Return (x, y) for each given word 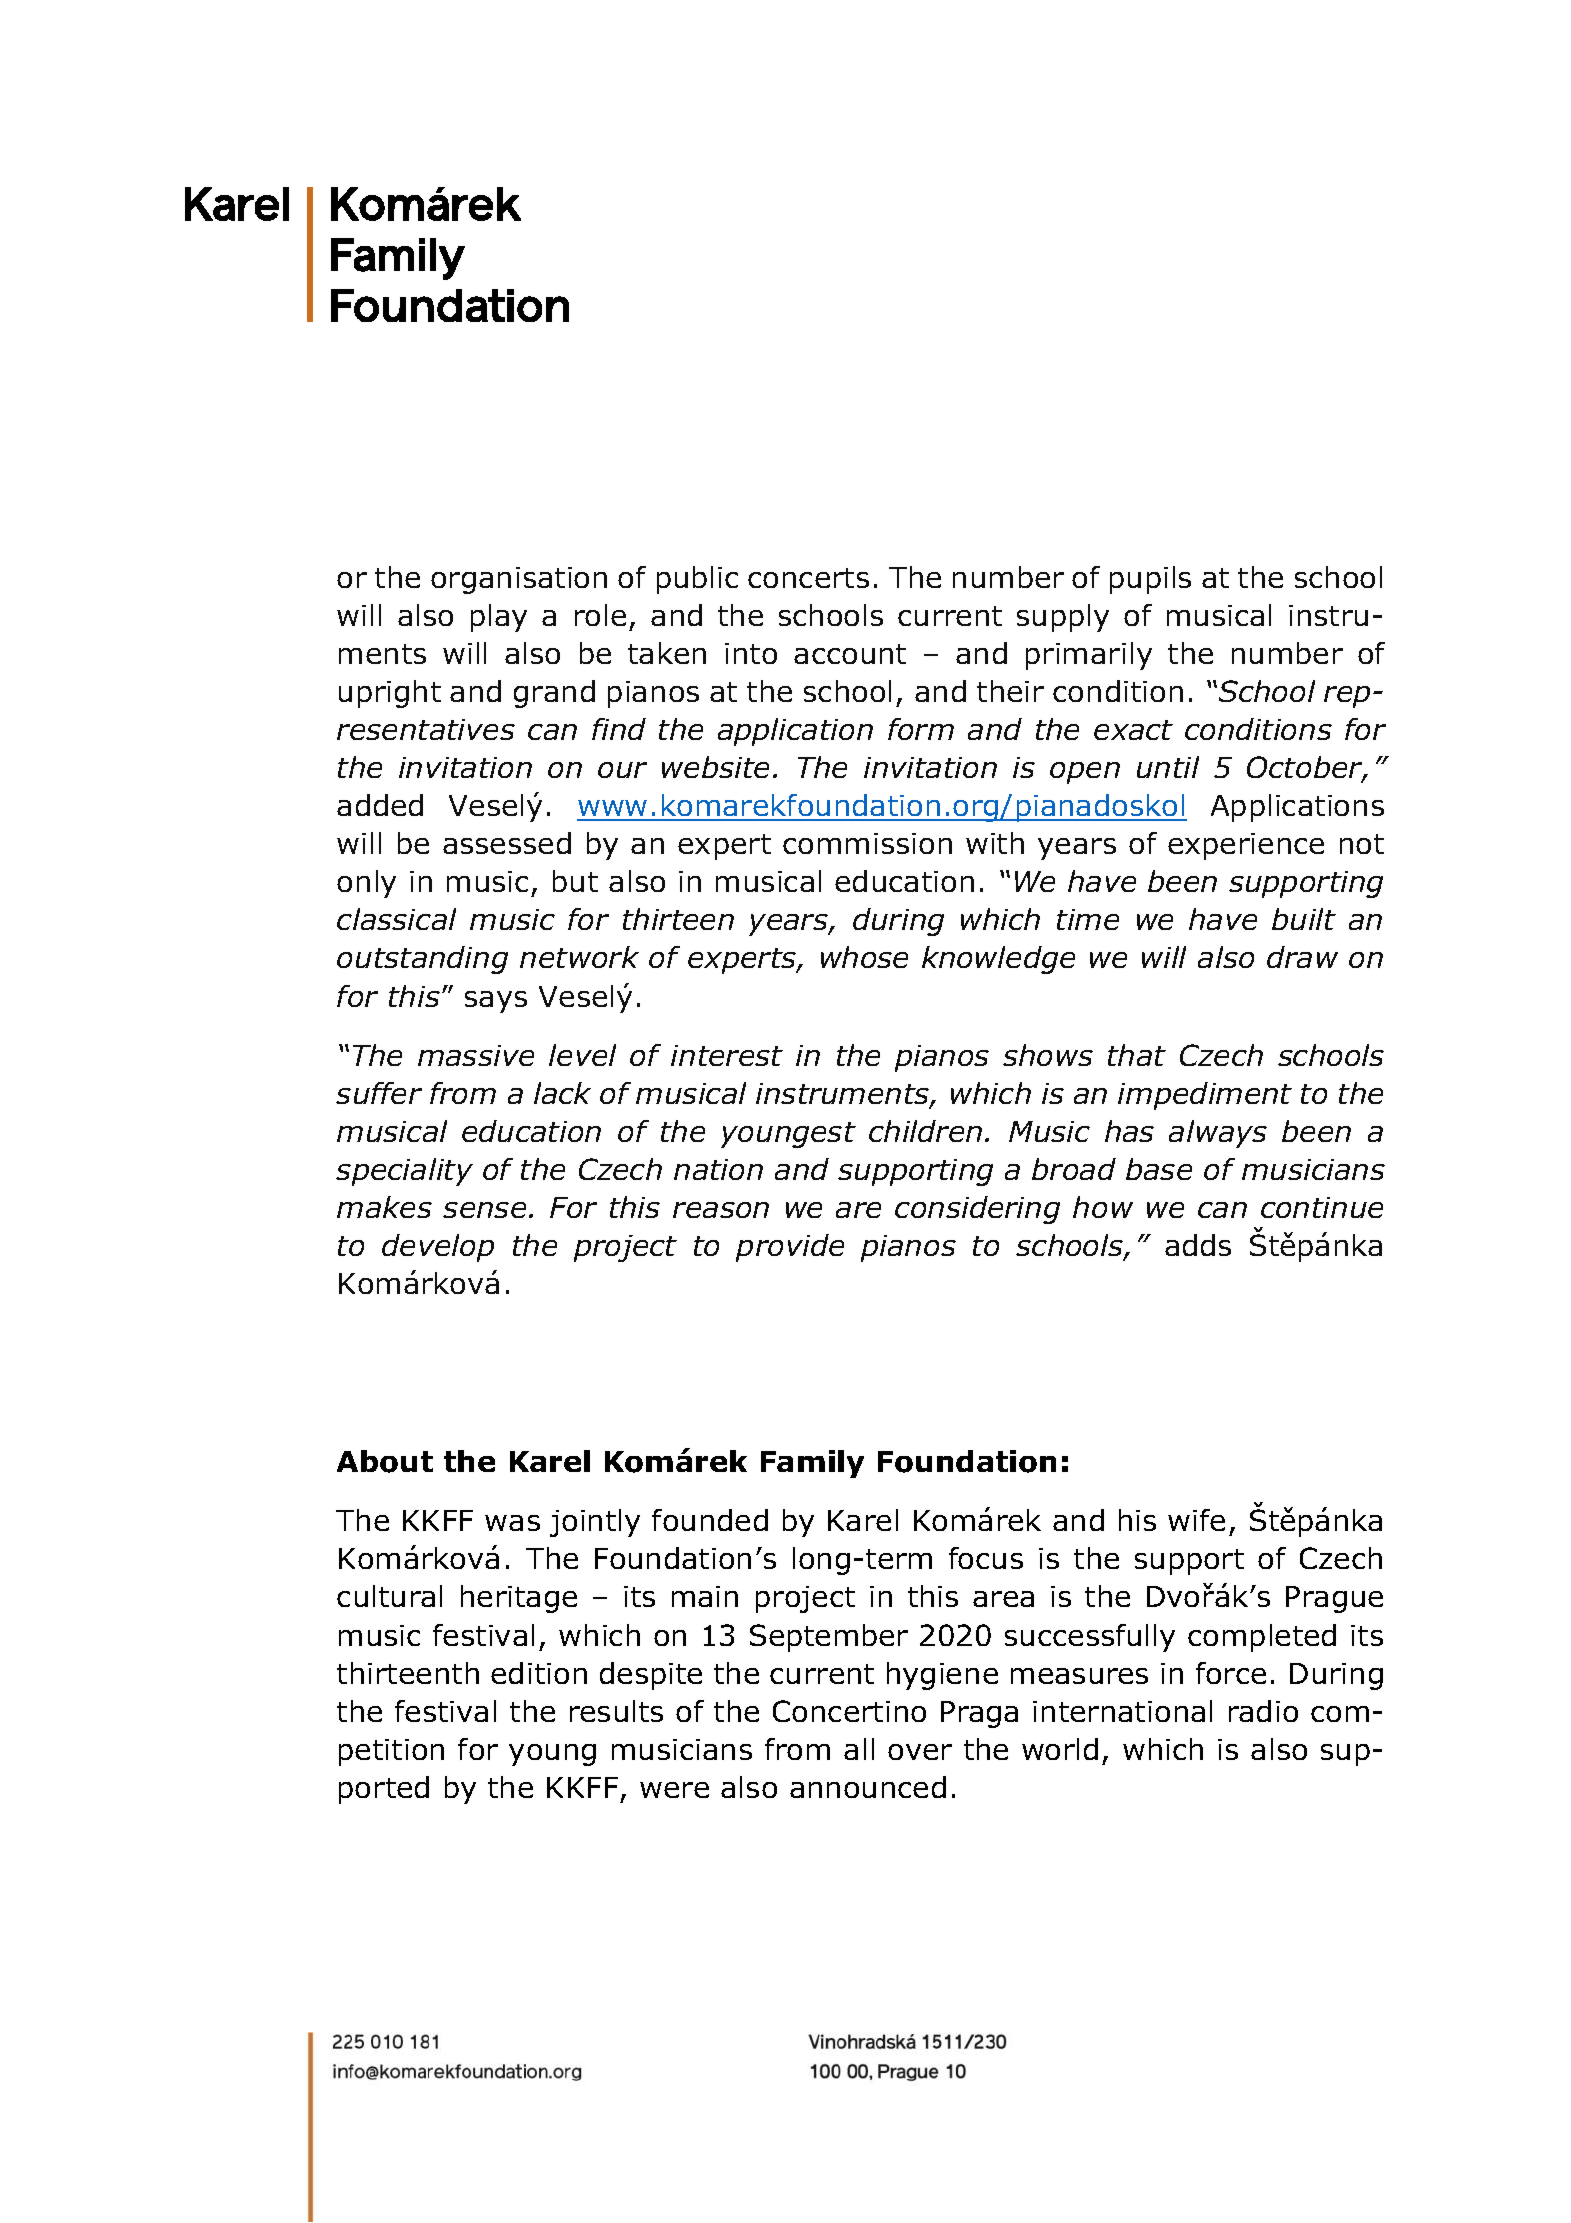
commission (867, 843)
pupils (1150, 580)
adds (1198, 1245)
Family (812, 1464)
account (850, 654)
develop (438, 1248)
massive (476, 1055)
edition (539, 1673)
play (499, 618)
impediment (1205, 1096)
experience (1246, 846)
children (925, 1131)
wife (1196, 1520)
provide (790, 1248)
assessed (507, 843)
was (512, 1523)
